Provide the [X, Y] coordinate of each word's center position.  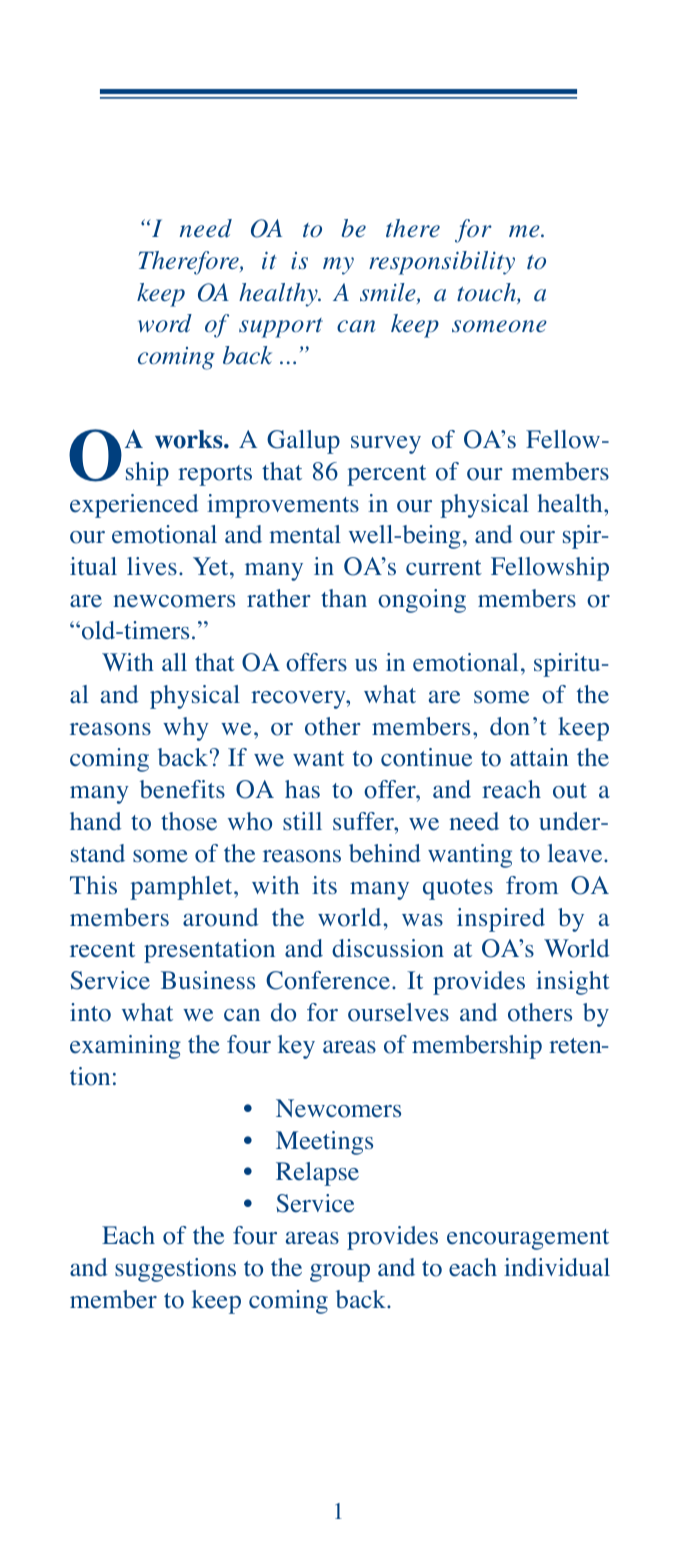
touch [487, 293]
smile [389, 293]
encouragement [528, 1239]
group [340, 1273]
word [165, 323]
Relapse [317, 1174]
